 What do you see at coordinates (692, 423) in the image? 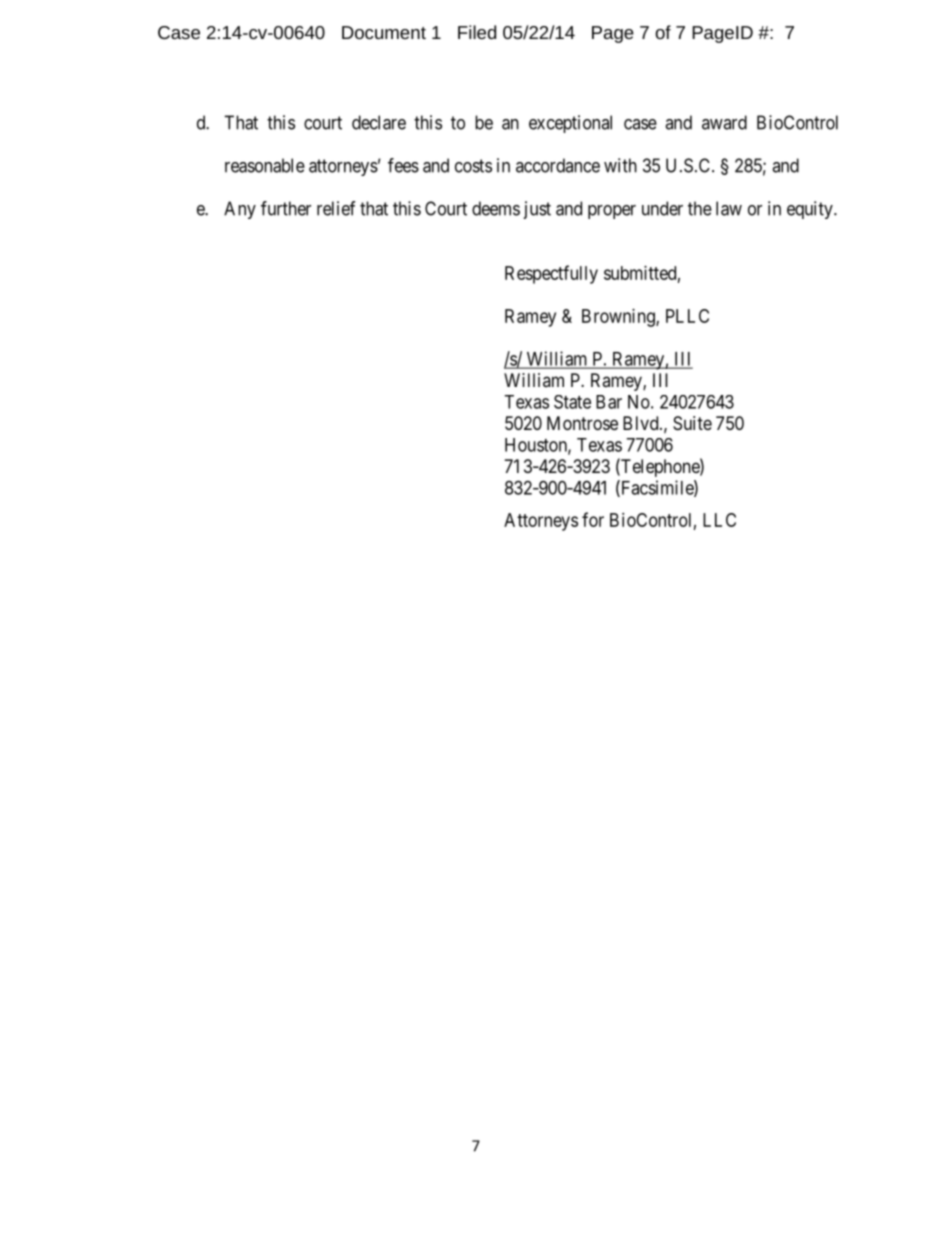
I see `Suite` at bounding box center [692, 423].
